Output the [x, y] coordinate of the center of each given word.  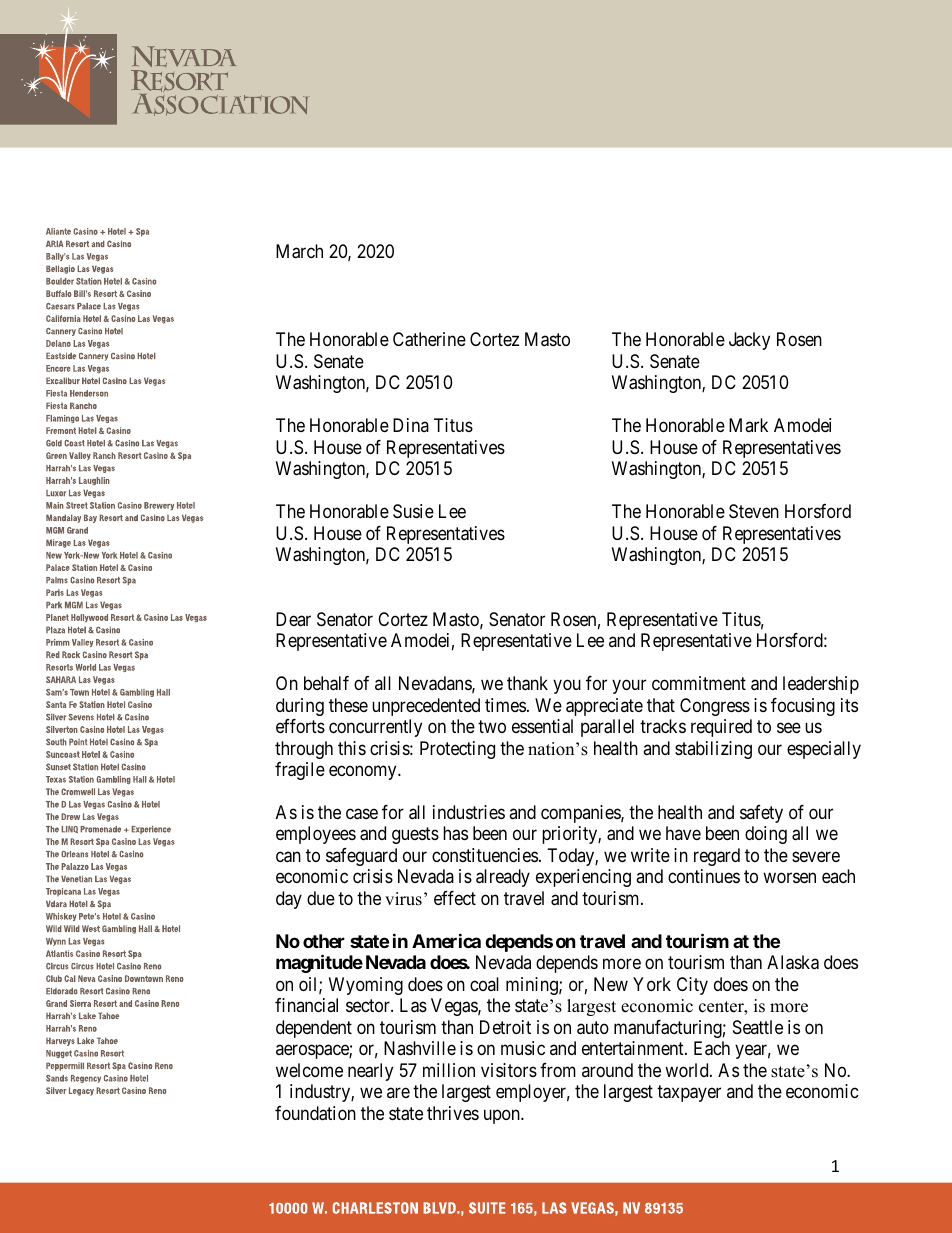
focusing [803, 707]
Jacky [749, 341]
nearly [370, 1072]
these [348, 705]
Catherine [429, 339]
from [558, 1070]
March [299, 251]
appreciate [604, 707]
